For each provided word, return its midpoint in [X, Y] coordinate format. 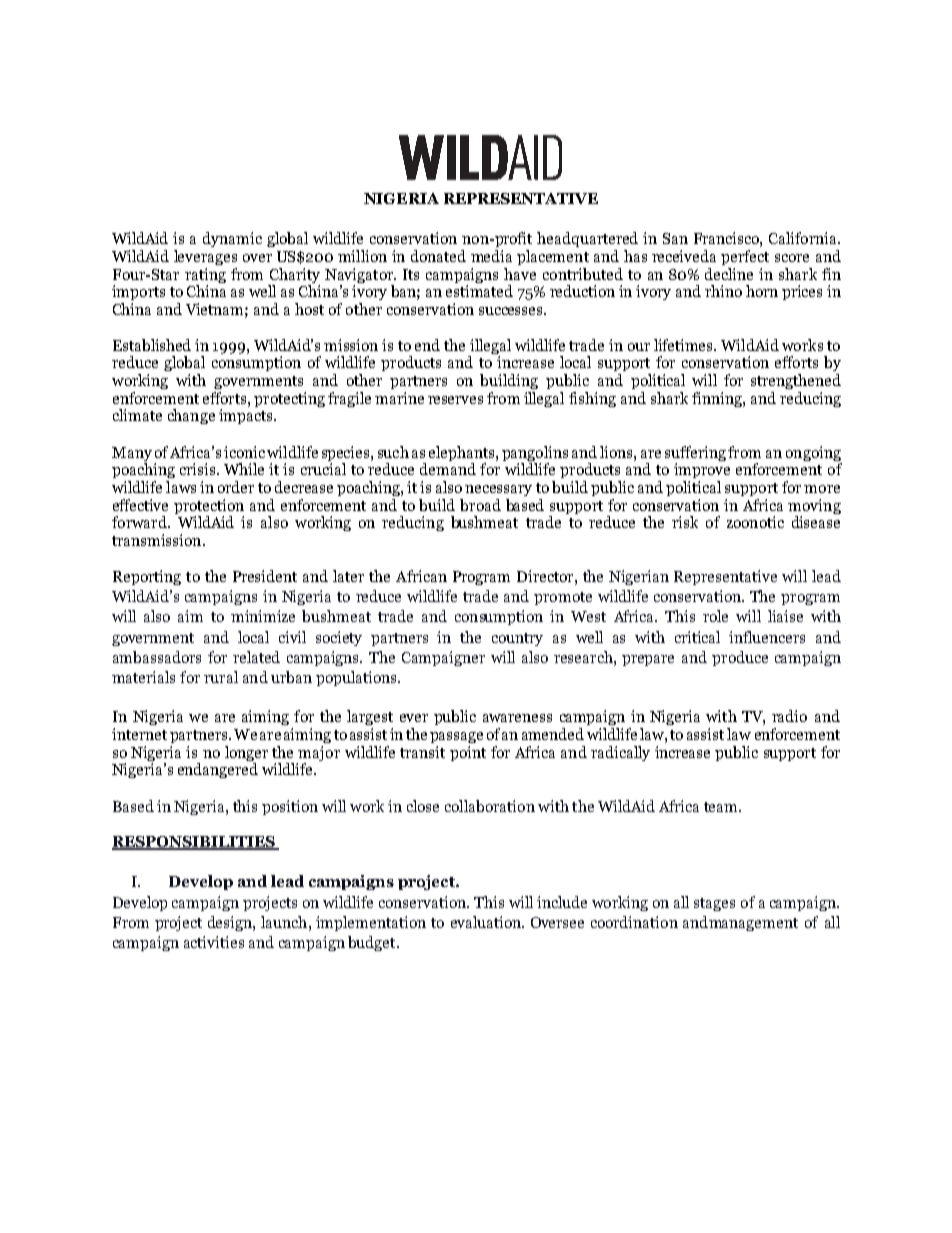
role [715, 616]
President [265, 576]
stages [714, 904]
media [491, 256]
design [231, 923]
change [191, 416]
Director [546, 576]
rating [205, 275]
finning [718, 399]
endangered [218, 770]
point [468, 753]
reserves [455, 400]
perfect [745, 257]
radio [789, 716]
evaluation [487, 922]
